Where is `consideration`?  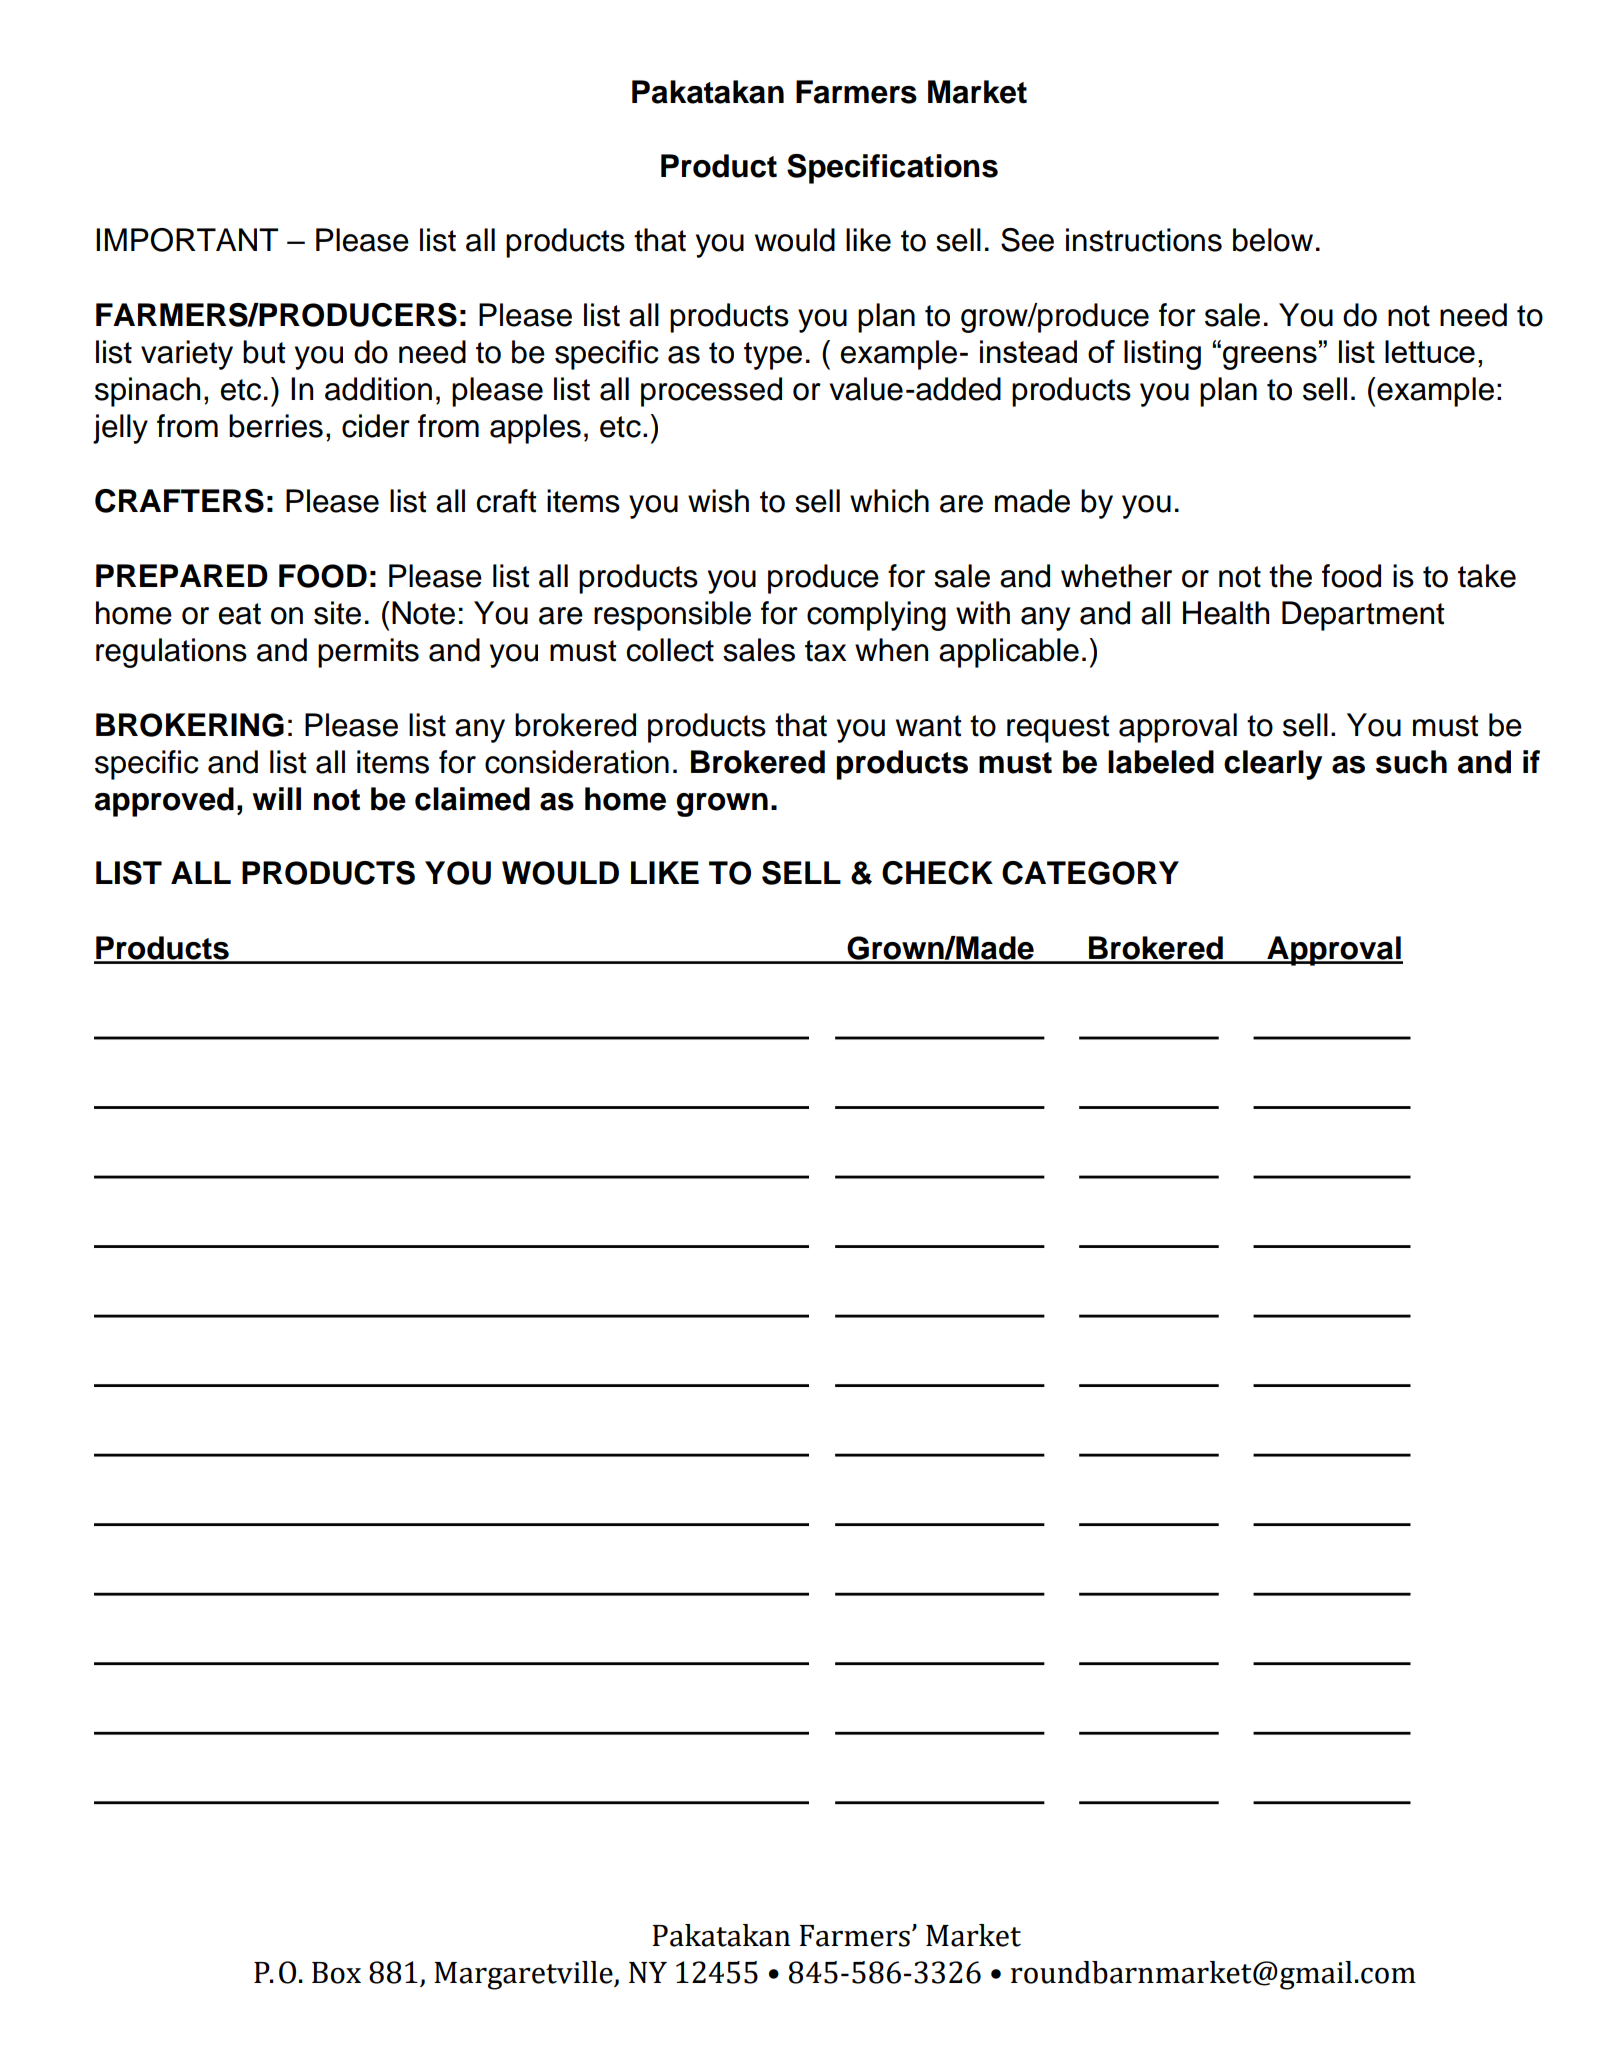
consideration is located at coordinates (577, 762).
